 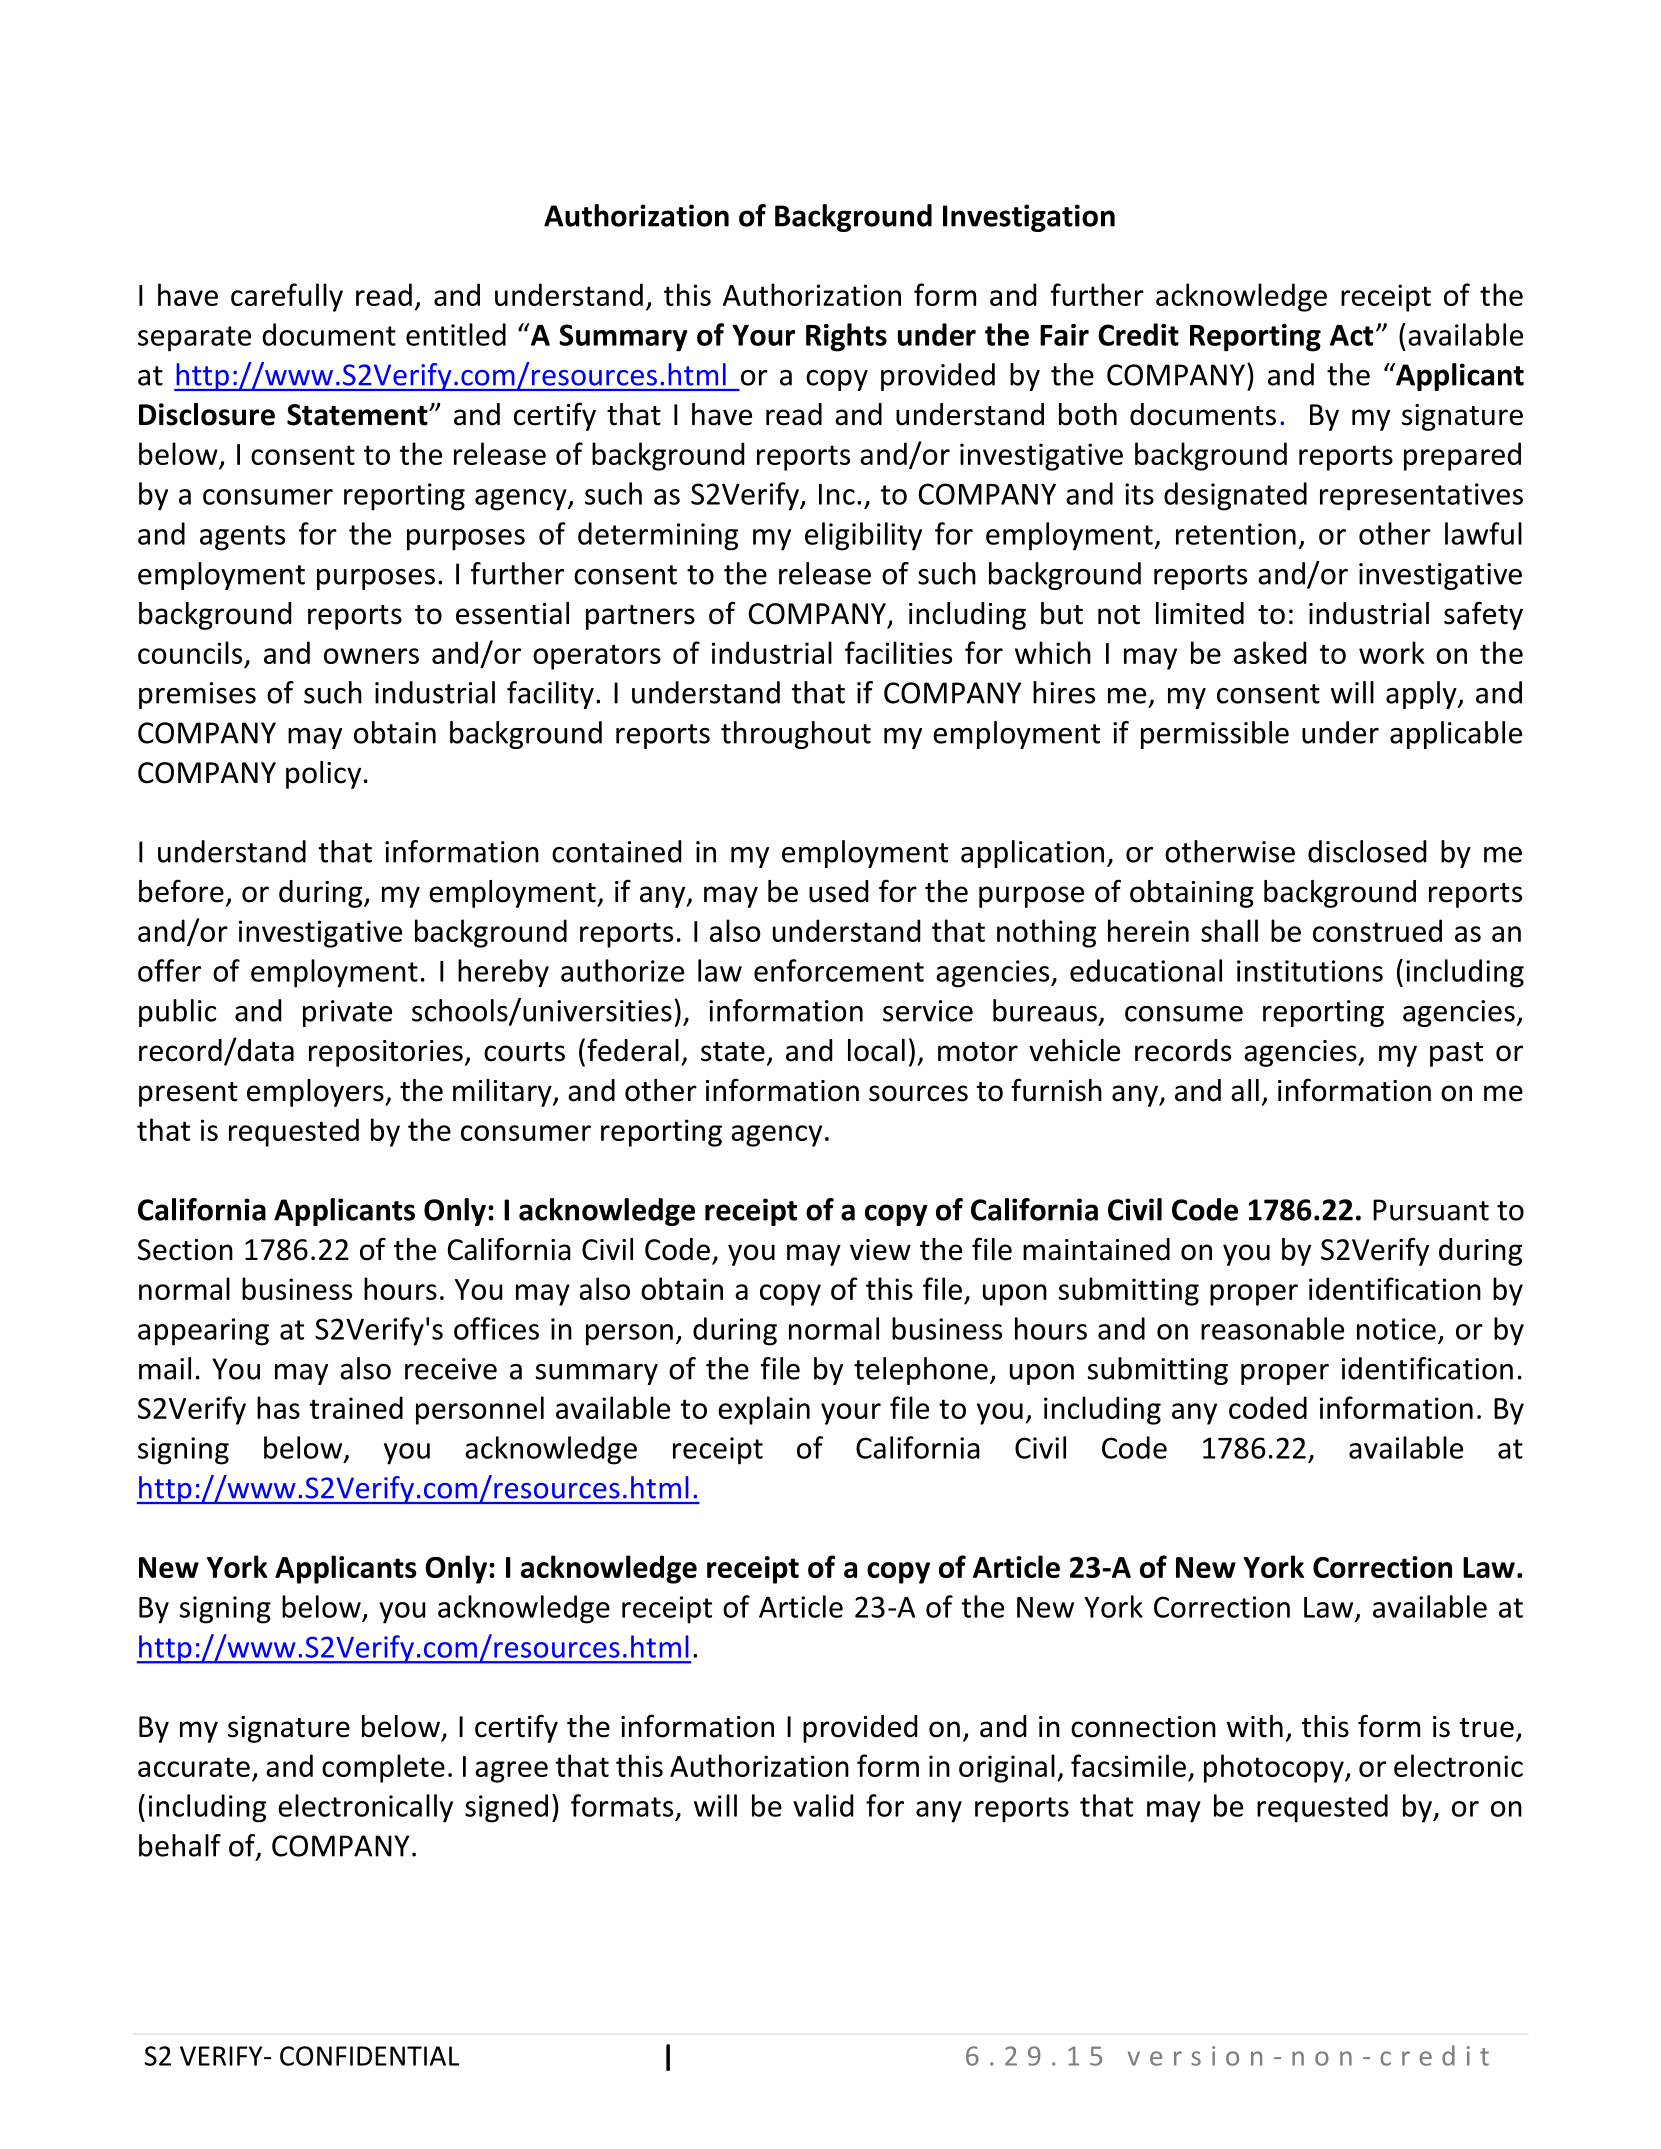 What do you see at coordinates (1310, 971) in the document?
I see `institutions` at bounding box center [1310, 971].
